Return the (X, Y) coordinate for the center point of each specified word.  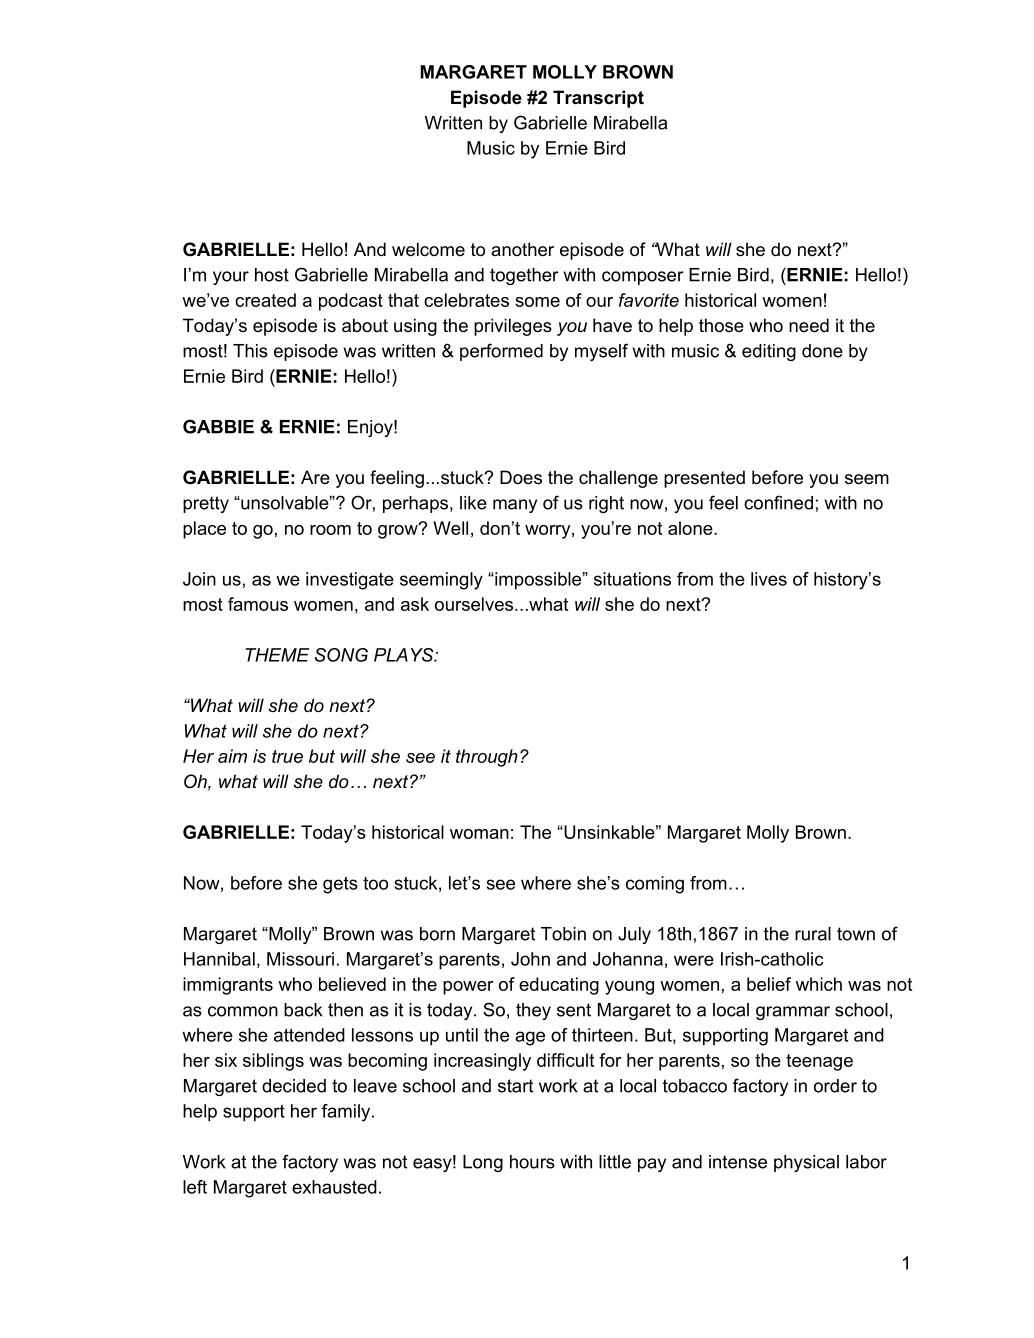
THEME (277, 655)
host (272, 275)
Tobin (563, 934)
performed (501, 352)
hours (532, 1162)
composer (643, 278)
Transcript (598, 99)
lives (769, 579)
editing (769, 352)
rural (813, 934)
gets (340, 885)
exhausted (334, 1187)
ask (415, 604)
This (250, 351)
